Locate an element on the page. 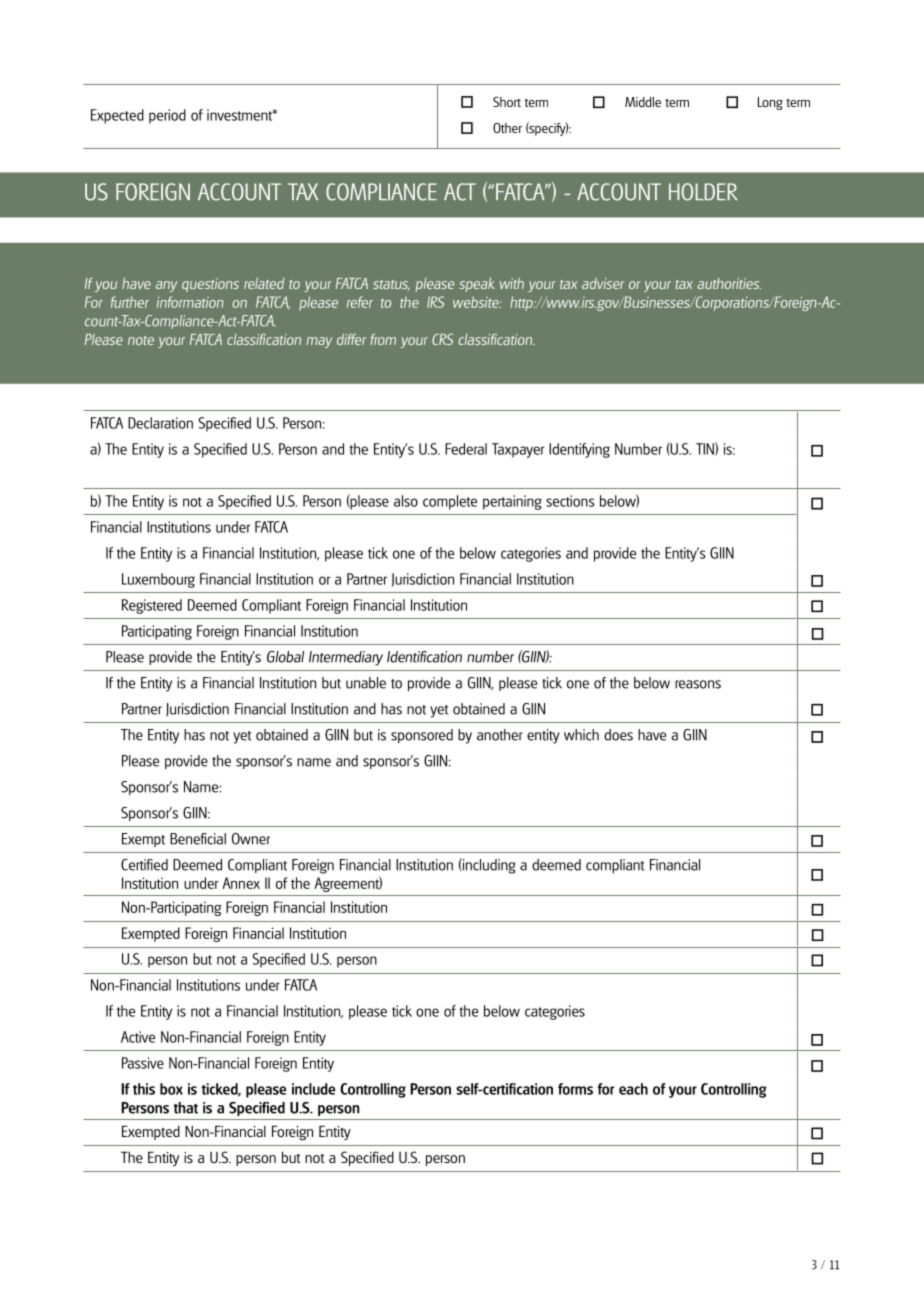 The width and height of the image is (924, 1308). sections is located at coordinates (570, 501).
